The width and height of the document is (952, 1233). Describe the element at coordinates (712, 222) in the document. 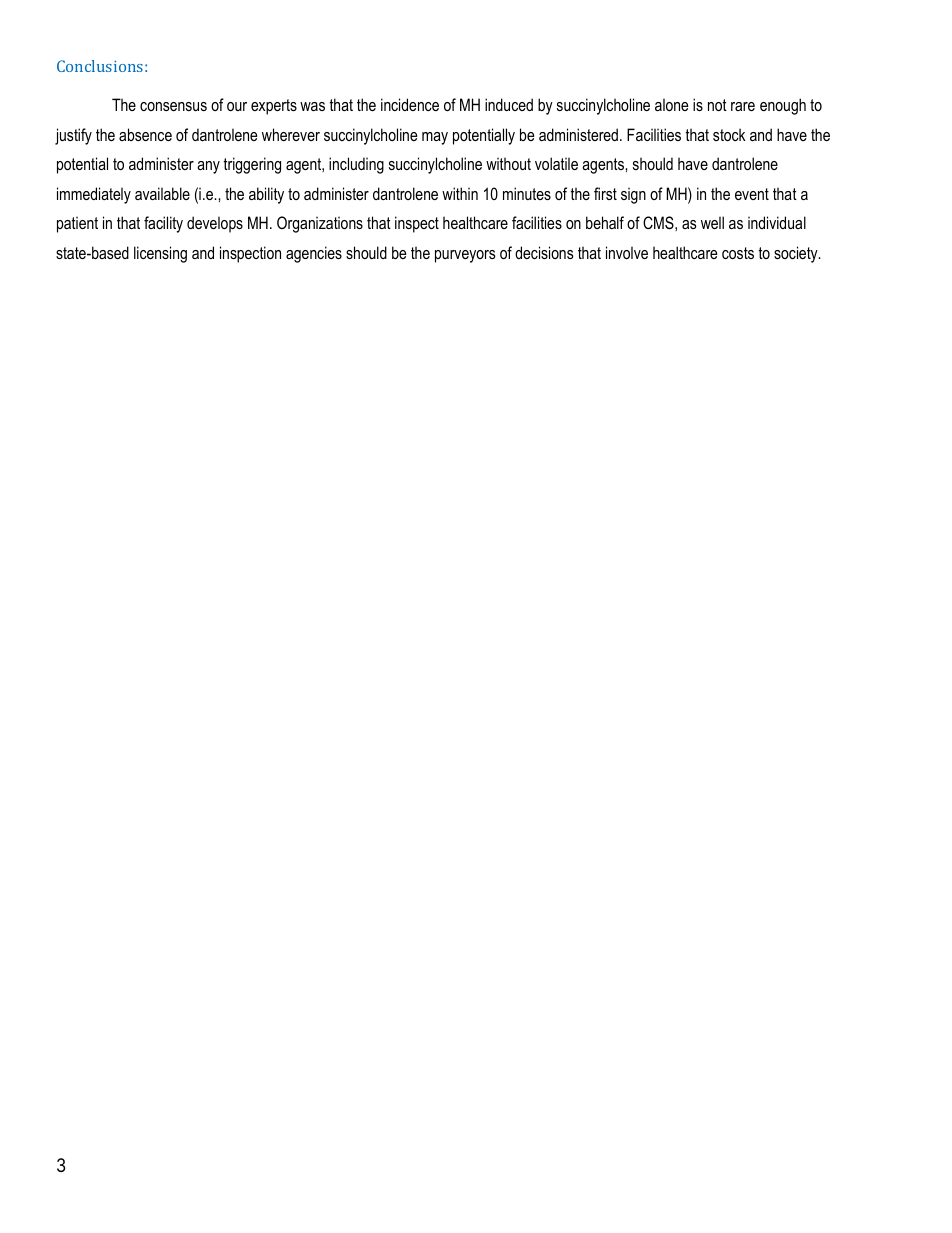

I see `well` at that location.
